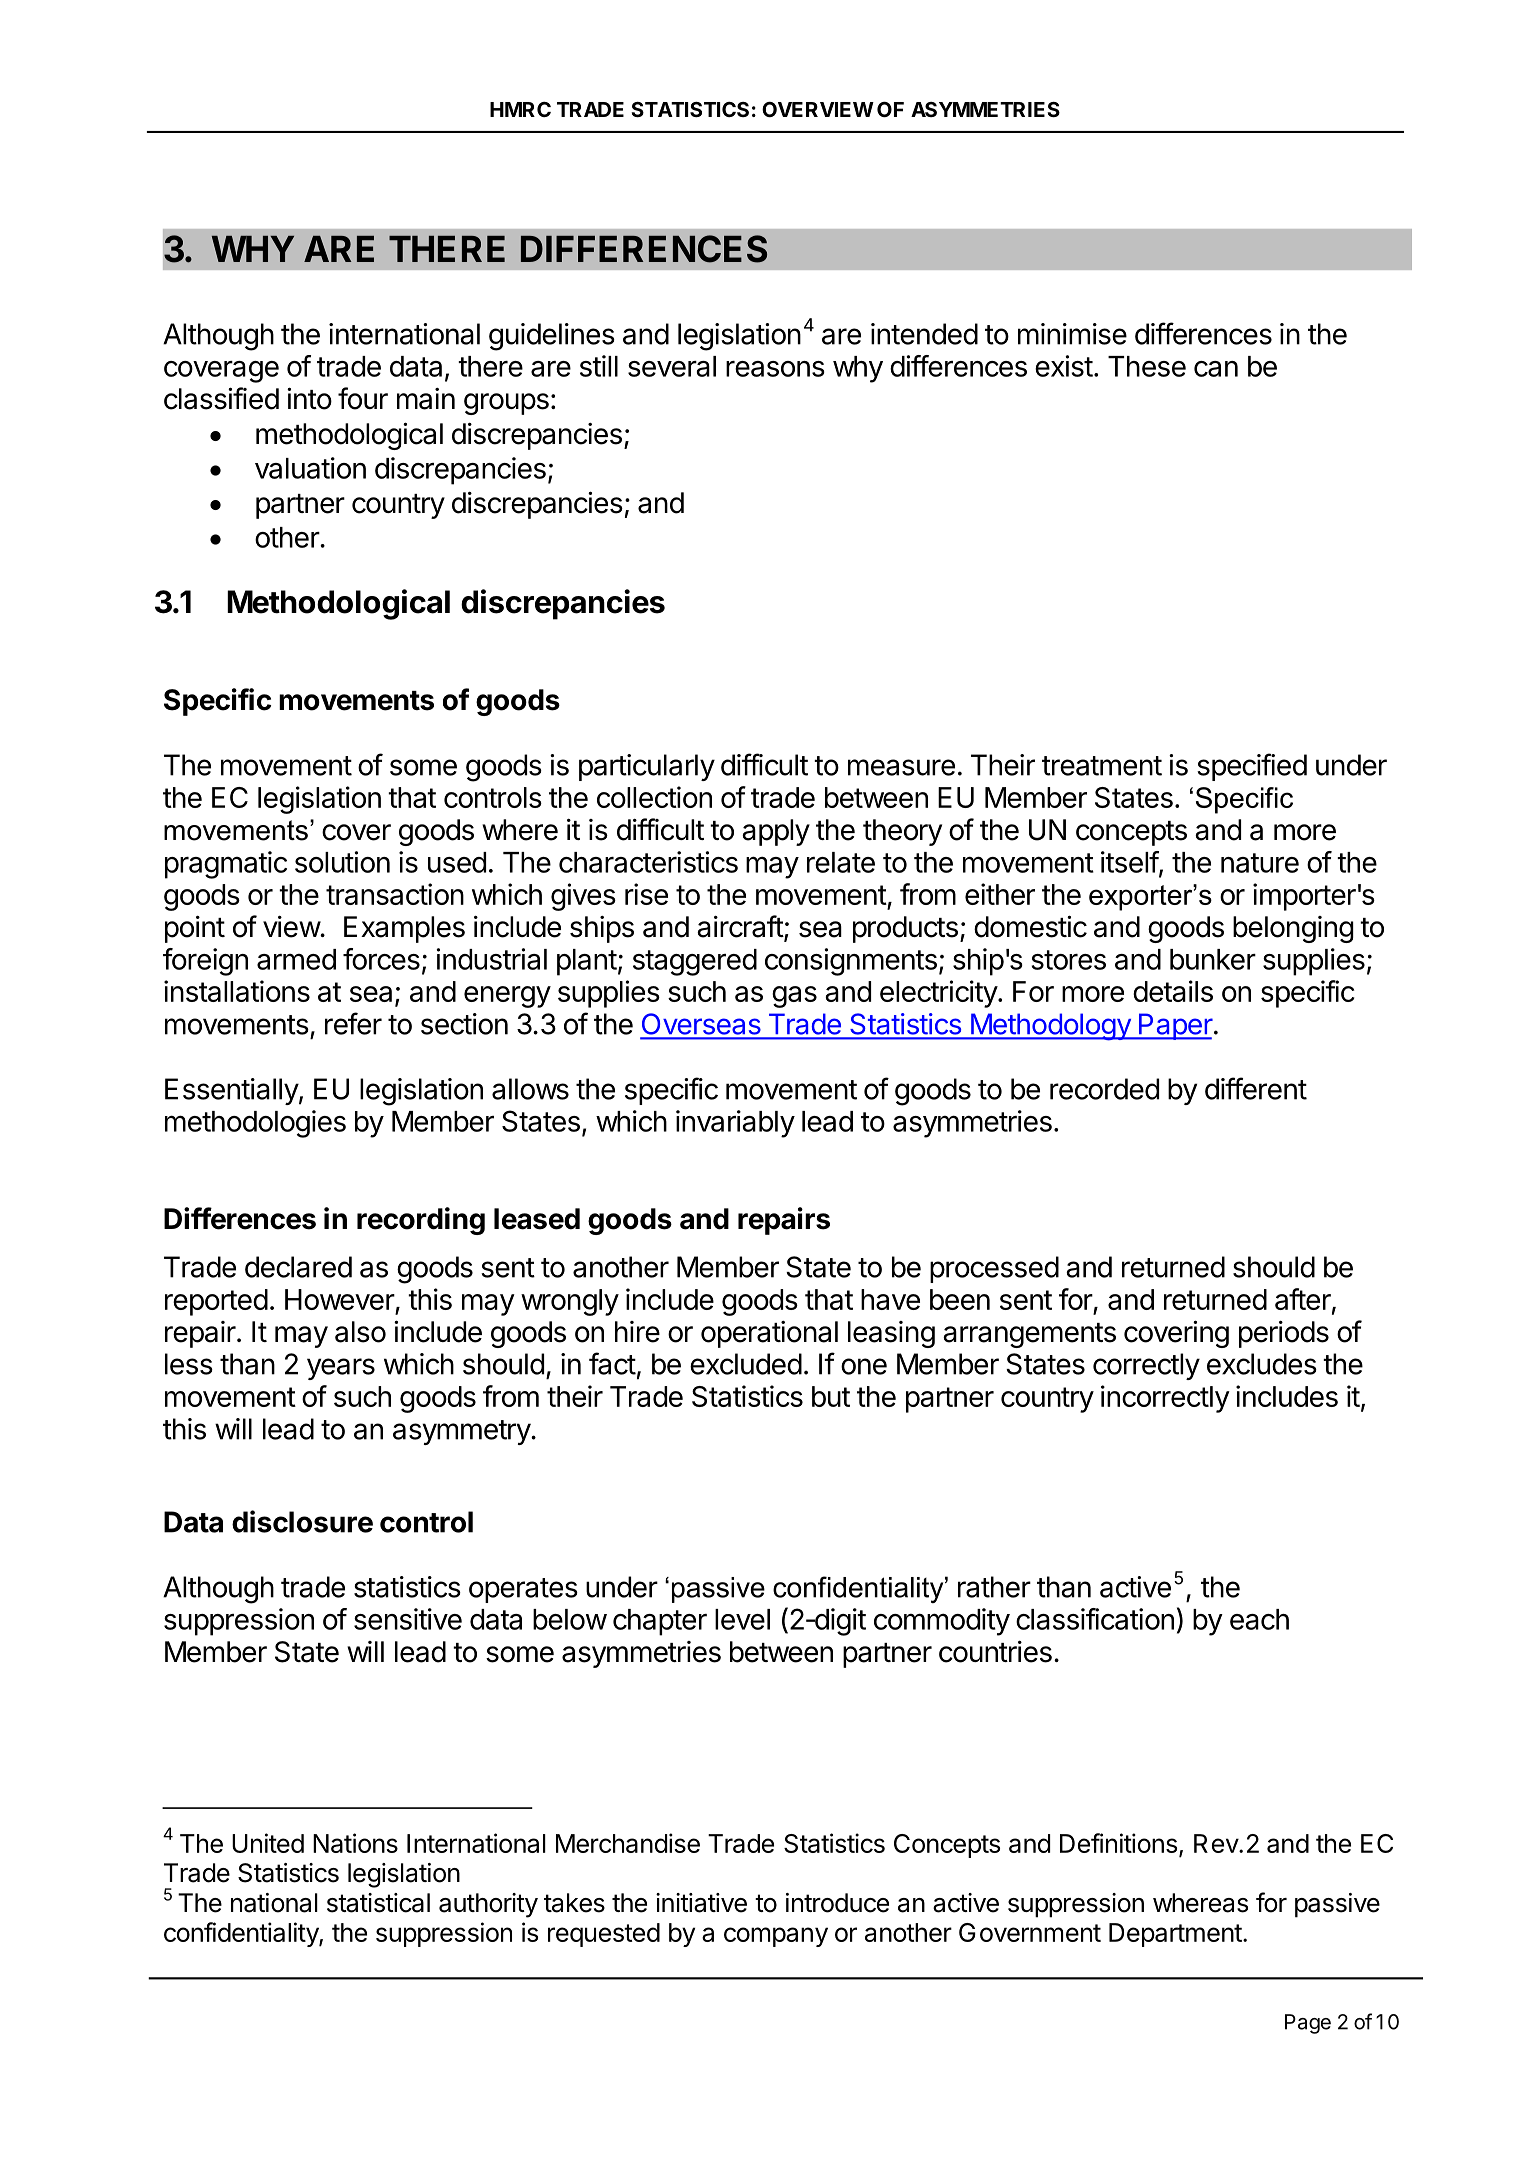 The height and width of the page is (2162, 1530). Describe the element at coordinates (776, 1937) in the page. I see `company` at that location.
